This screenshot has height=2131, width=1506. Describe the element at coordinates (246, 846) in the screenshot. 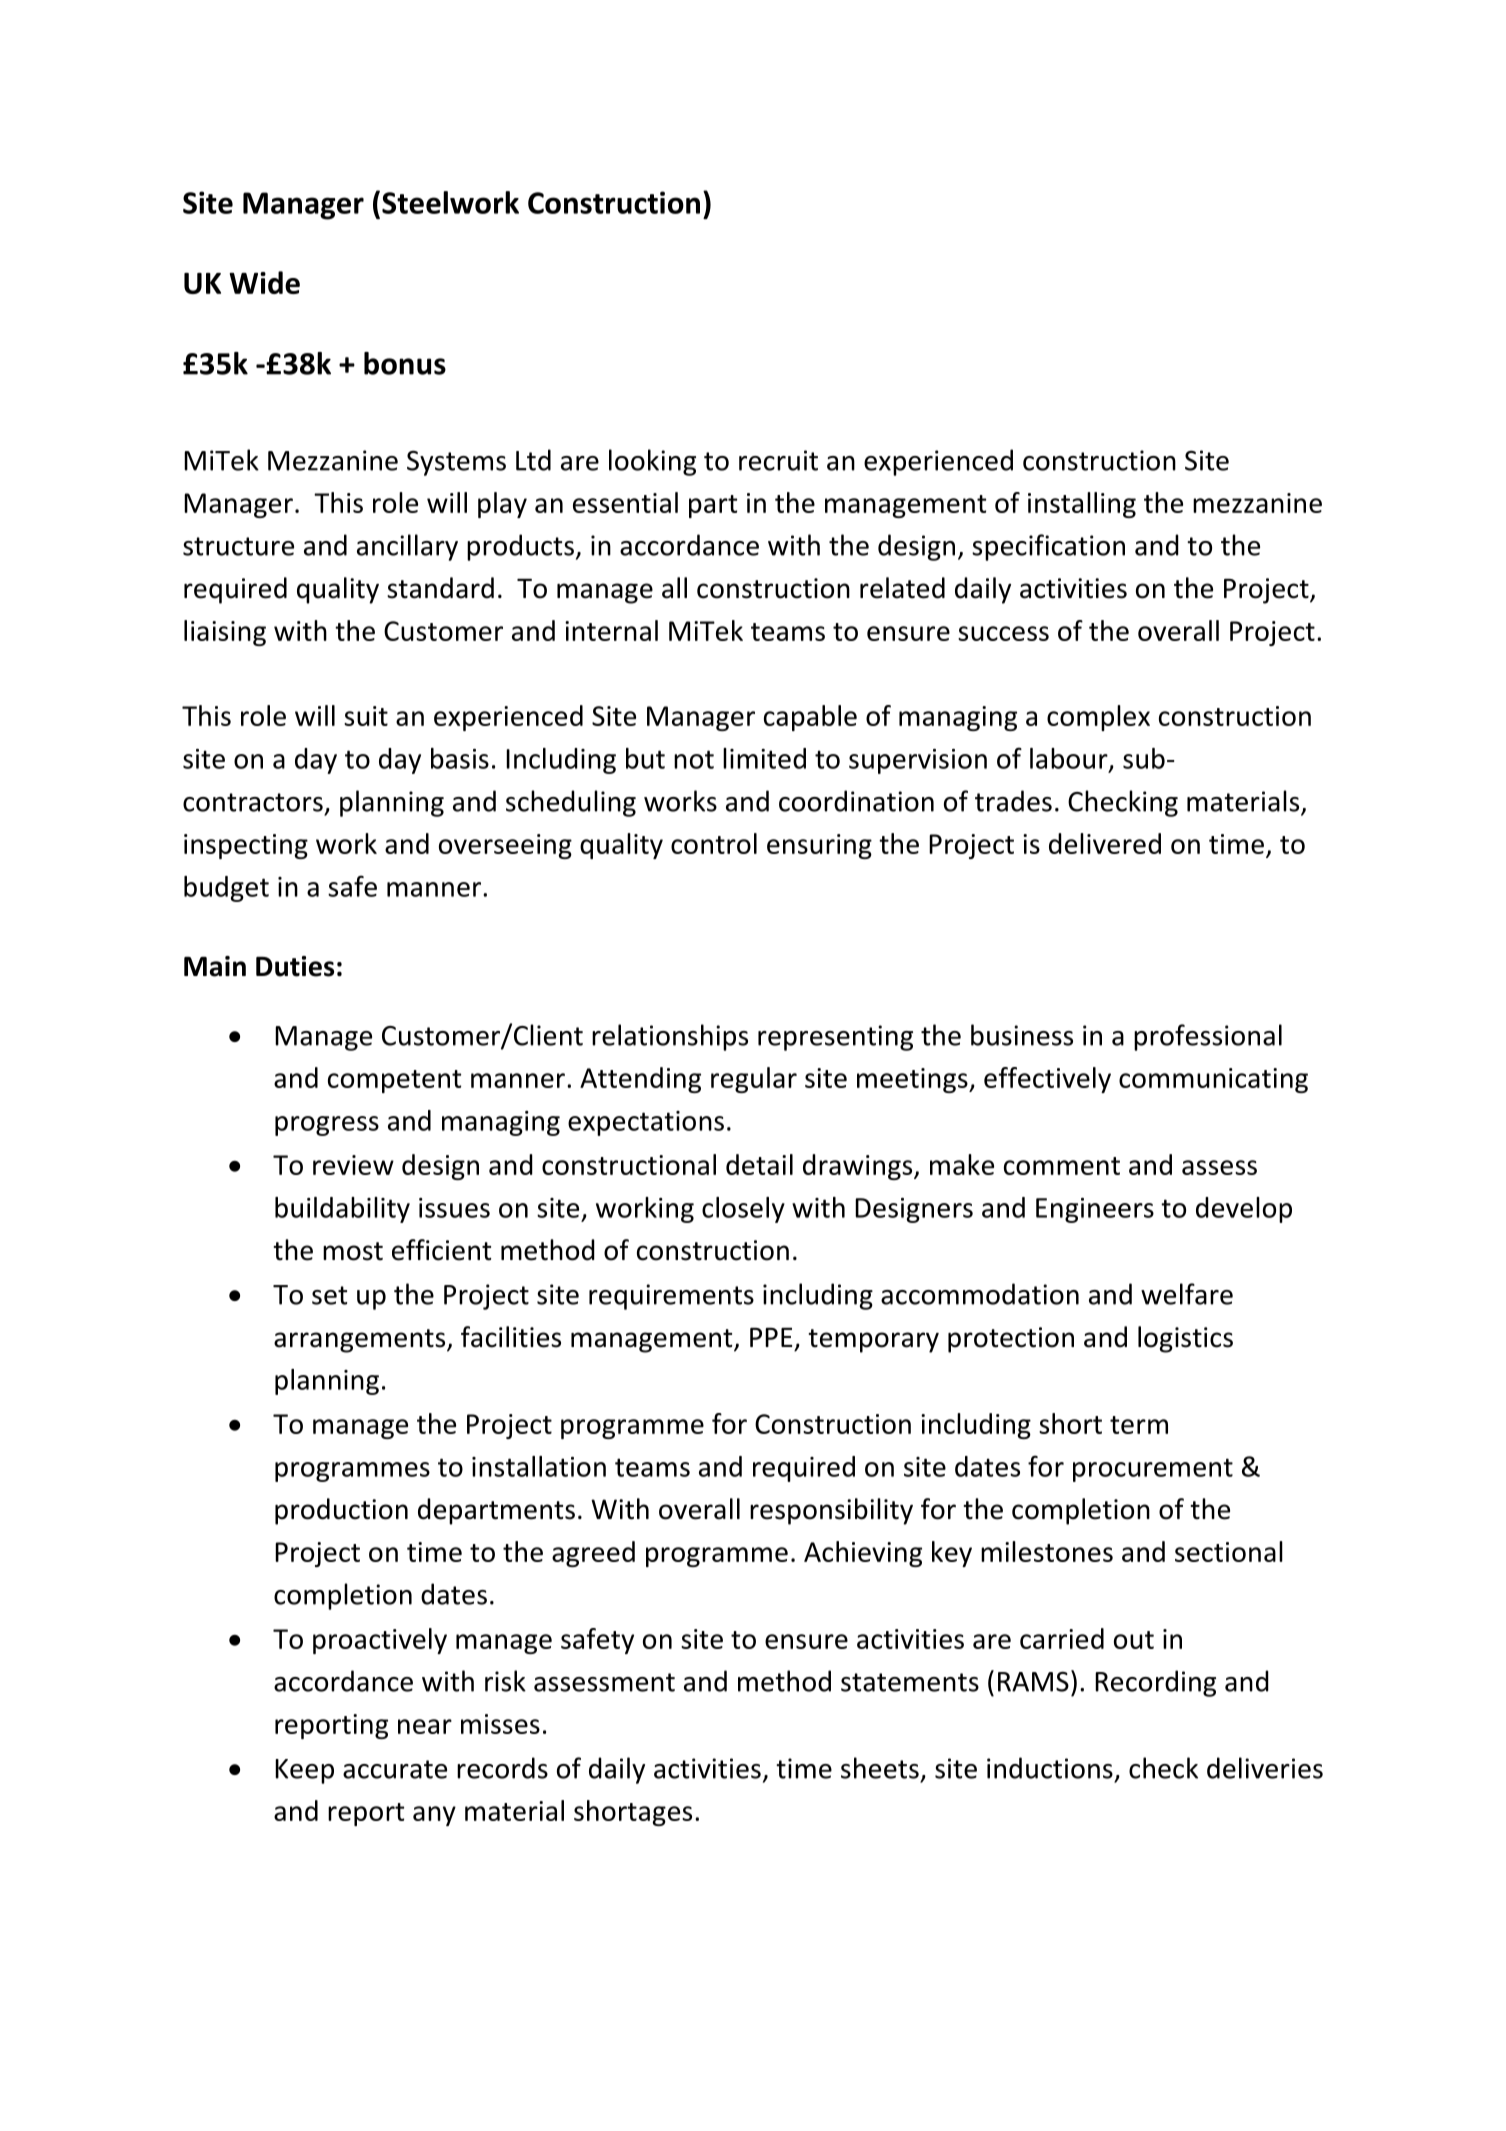

I see `inspecting` at that location.
